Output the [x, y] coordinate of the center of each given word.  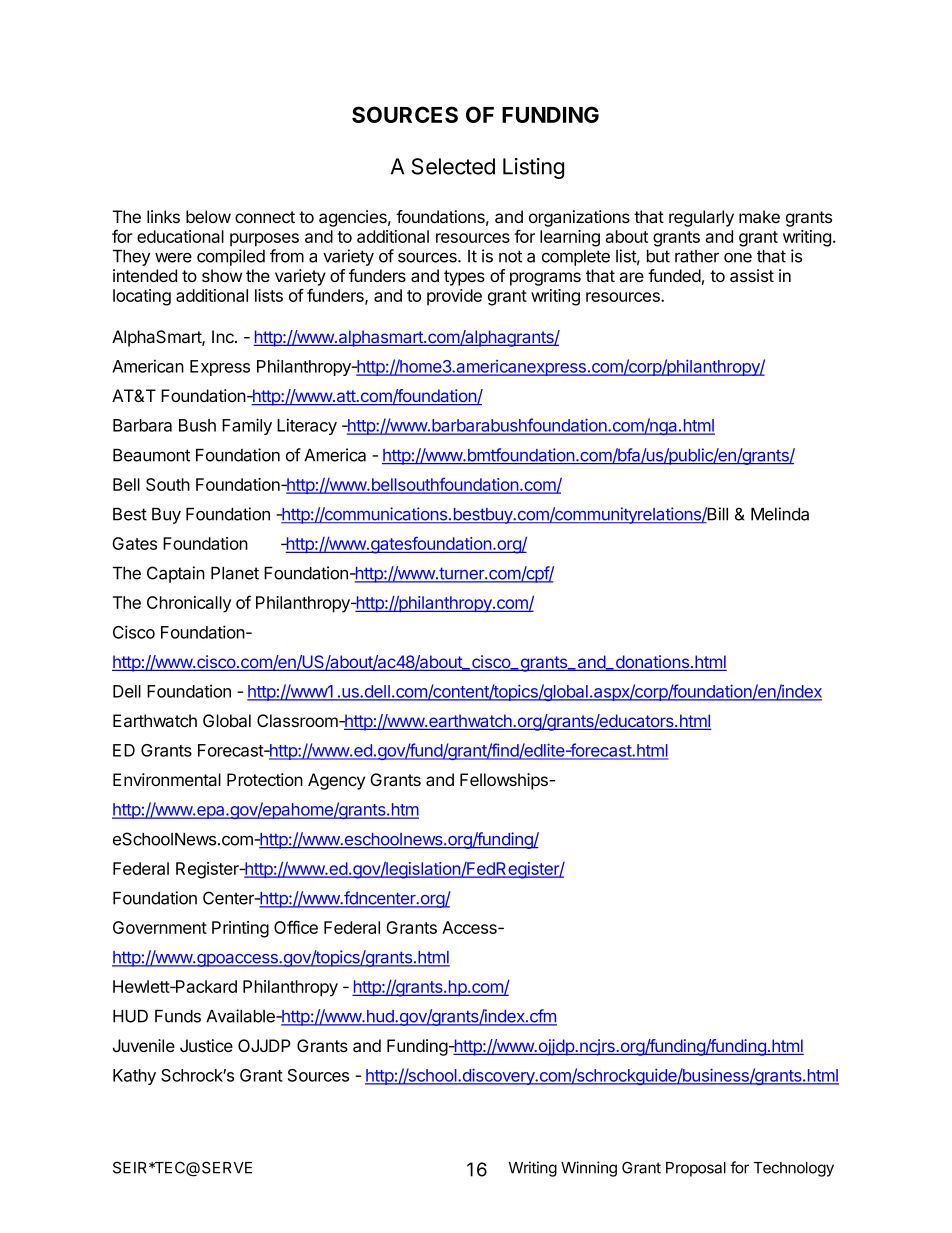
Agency [336, 781]
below [208, 216]
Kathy [134, 1077]
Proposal [696, 1169]
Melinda [780, 514]
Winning [589, 1169]
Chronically [189, 604]
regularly [701, 218]
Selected [453, 166]
